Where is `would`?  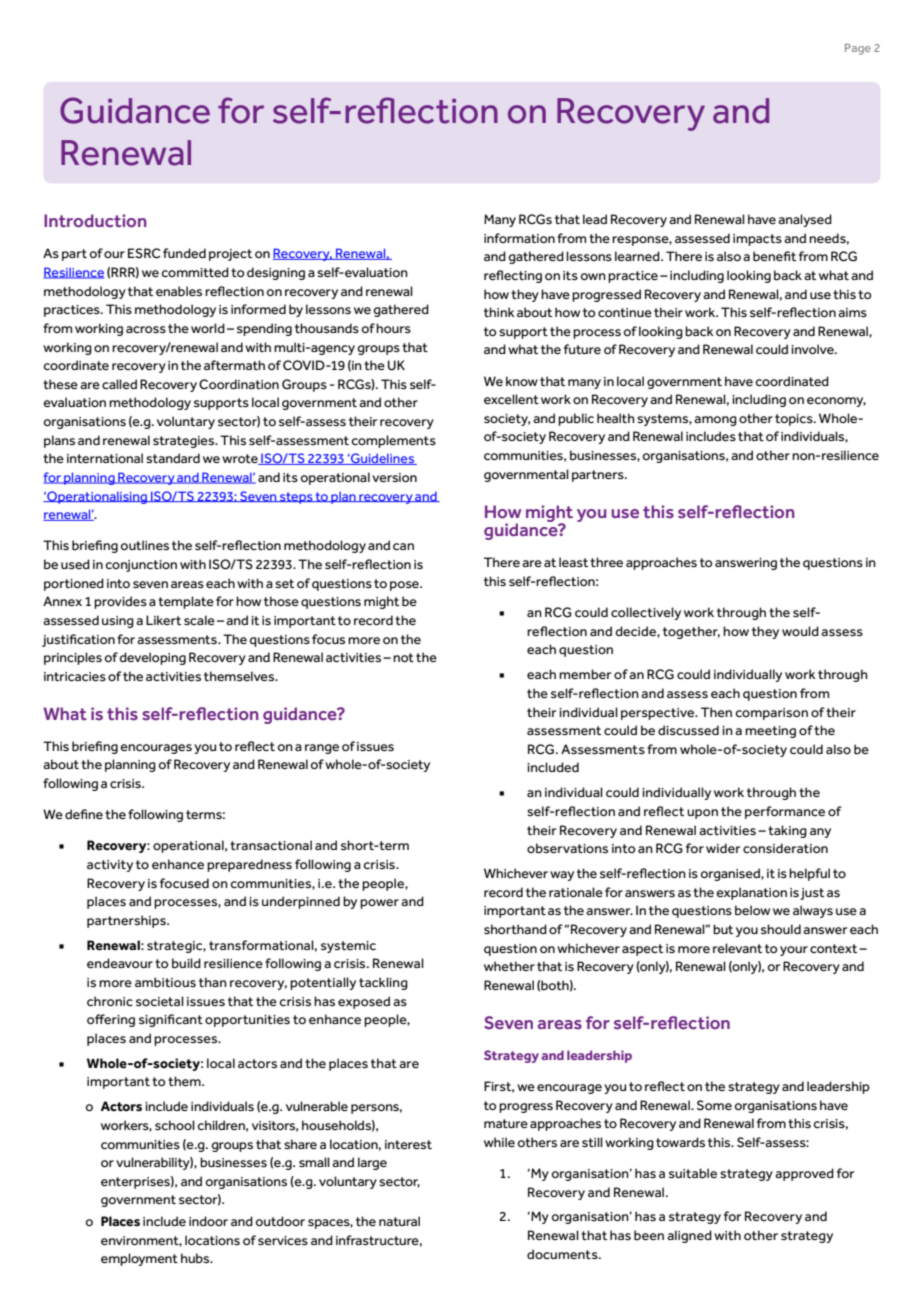 would is located at coordinates (800, 631).
